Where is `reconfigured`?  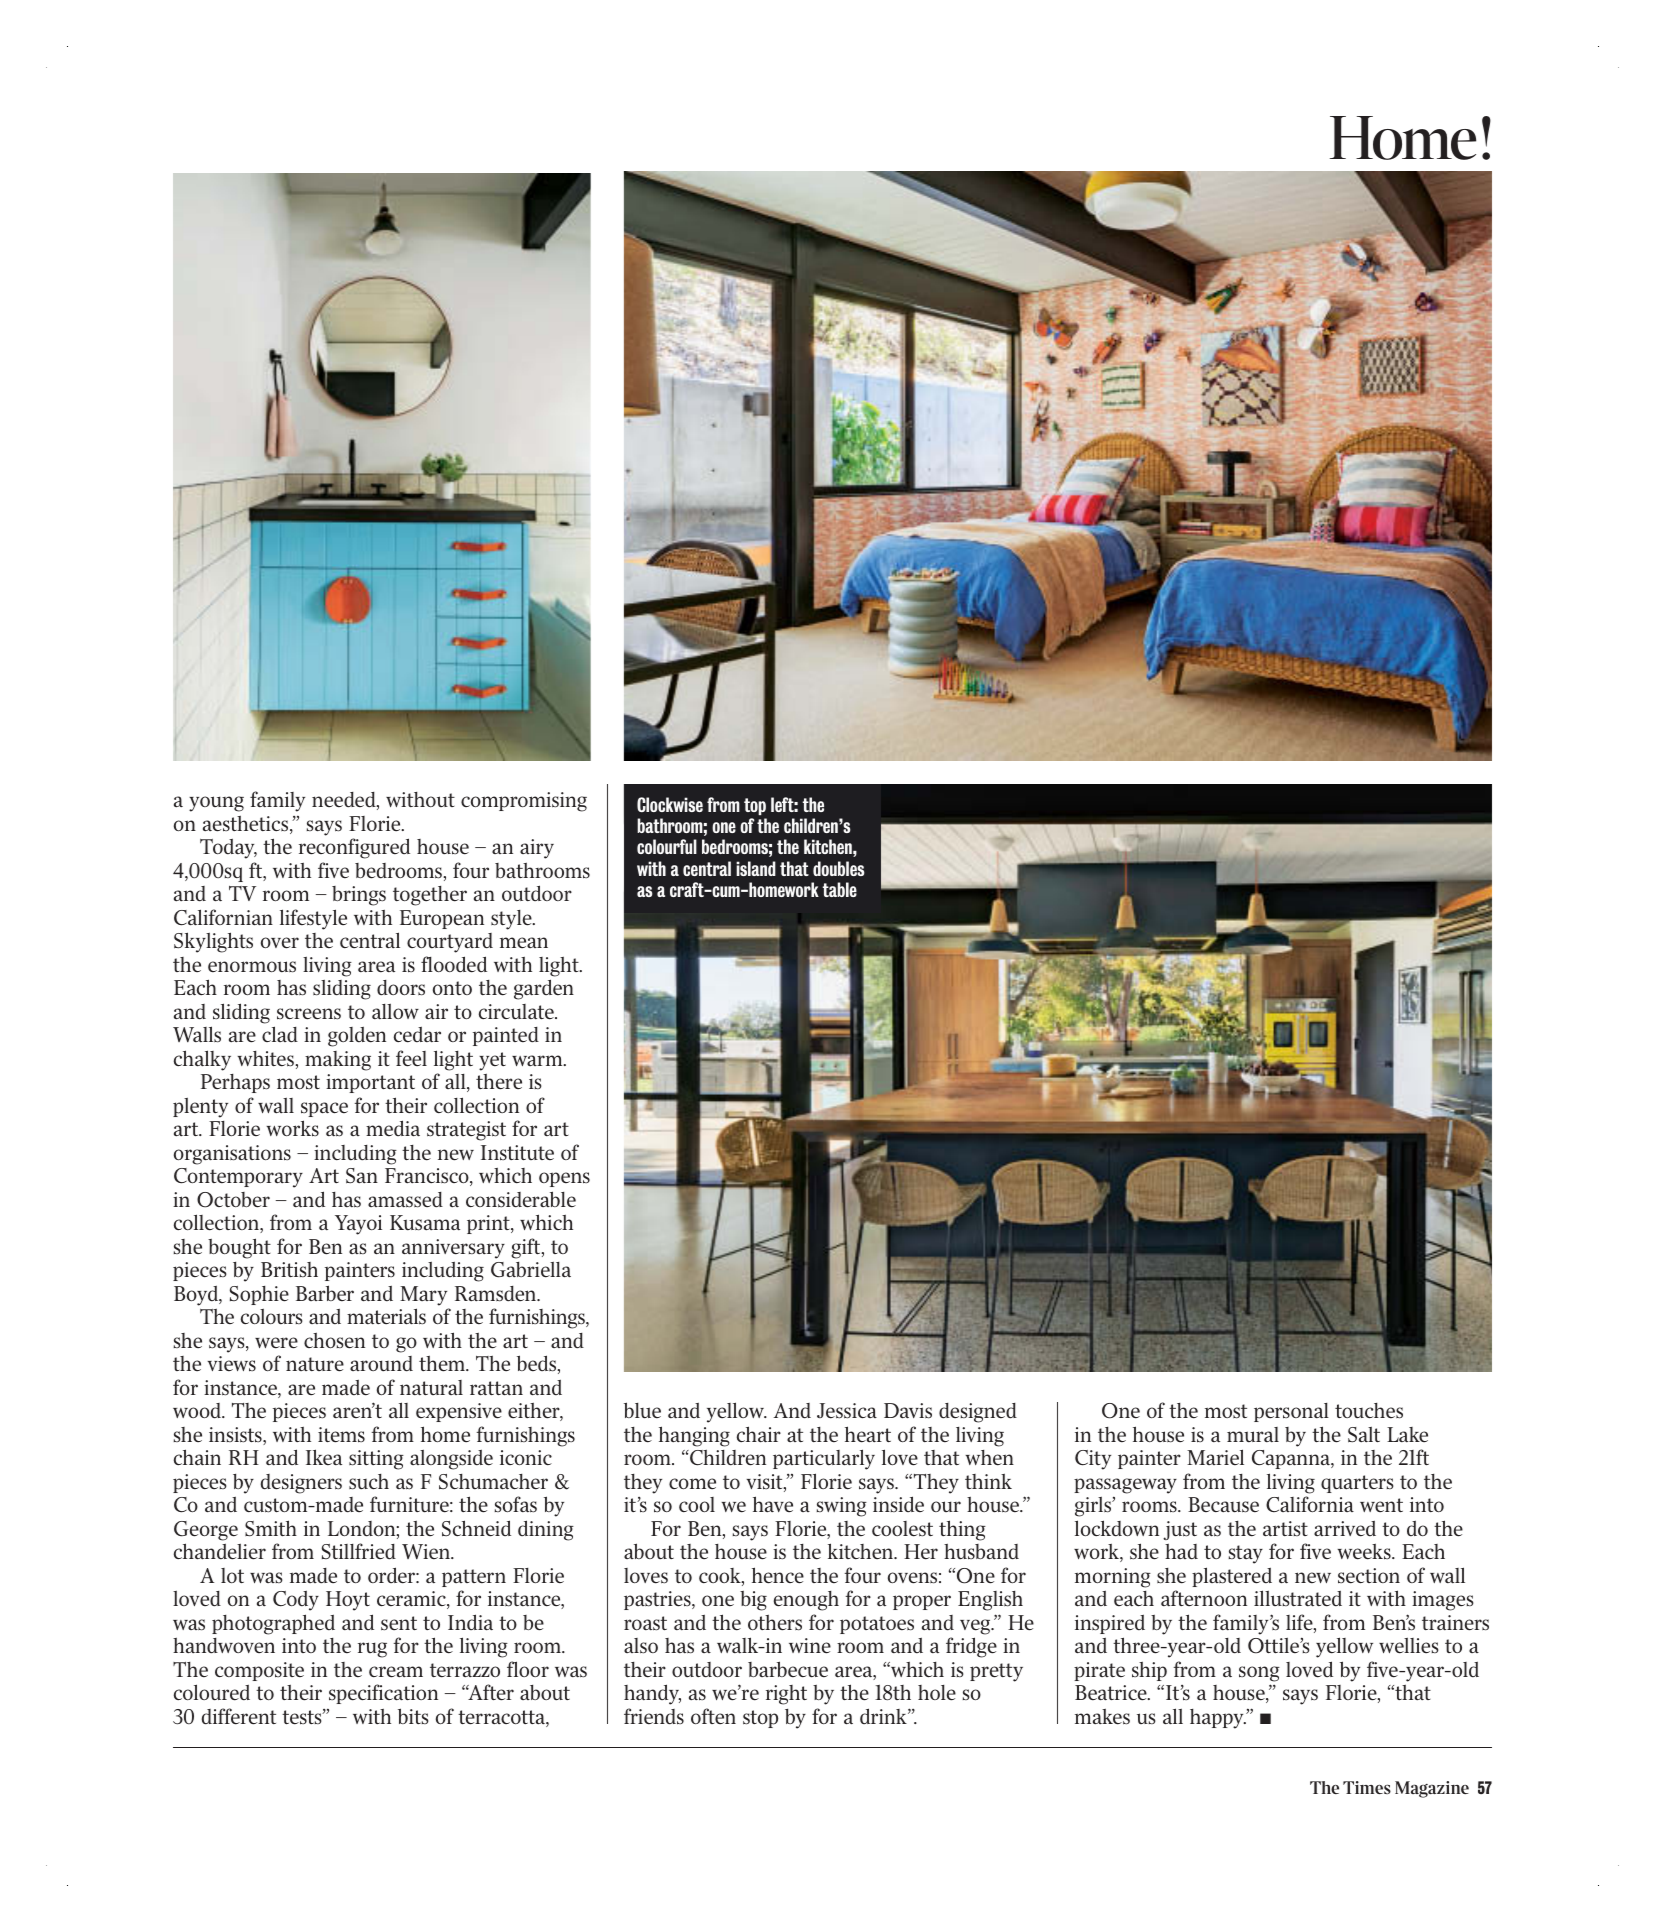
reconfigured is located at coordinates (354, 848).
